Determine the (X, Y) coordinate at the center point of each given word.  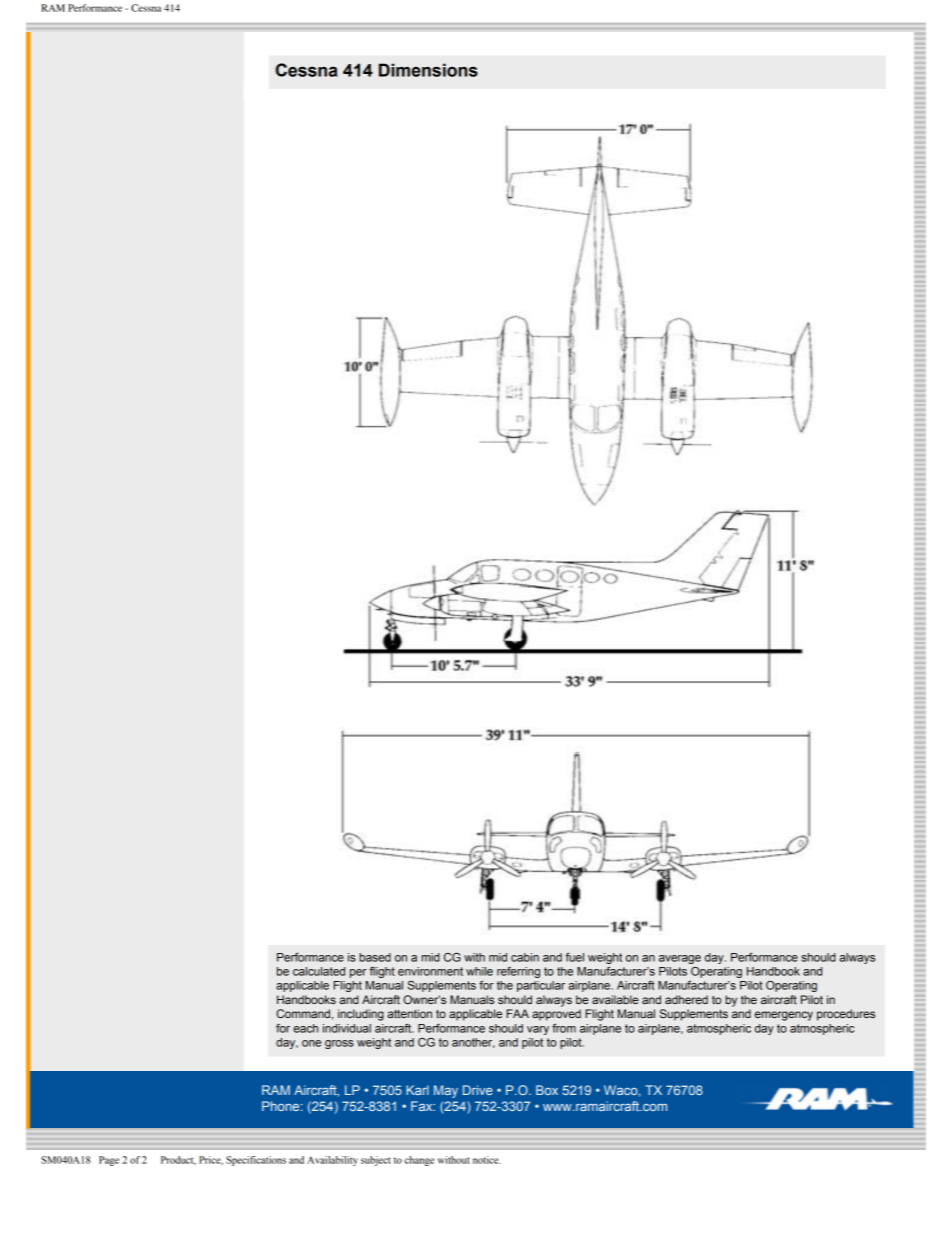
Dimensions (428, 70)
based (375, 957)
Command (303, 1013)
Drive (478, 1090)
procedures (846, 1015)
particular (541, 986)
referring (518, 972)
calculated (319, 971)
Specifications (256, 1161)
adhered (686, 999)
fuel (575, 957)
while (479, 971)
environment (430, 971)
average (680, 959)
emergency (784, 1016)
